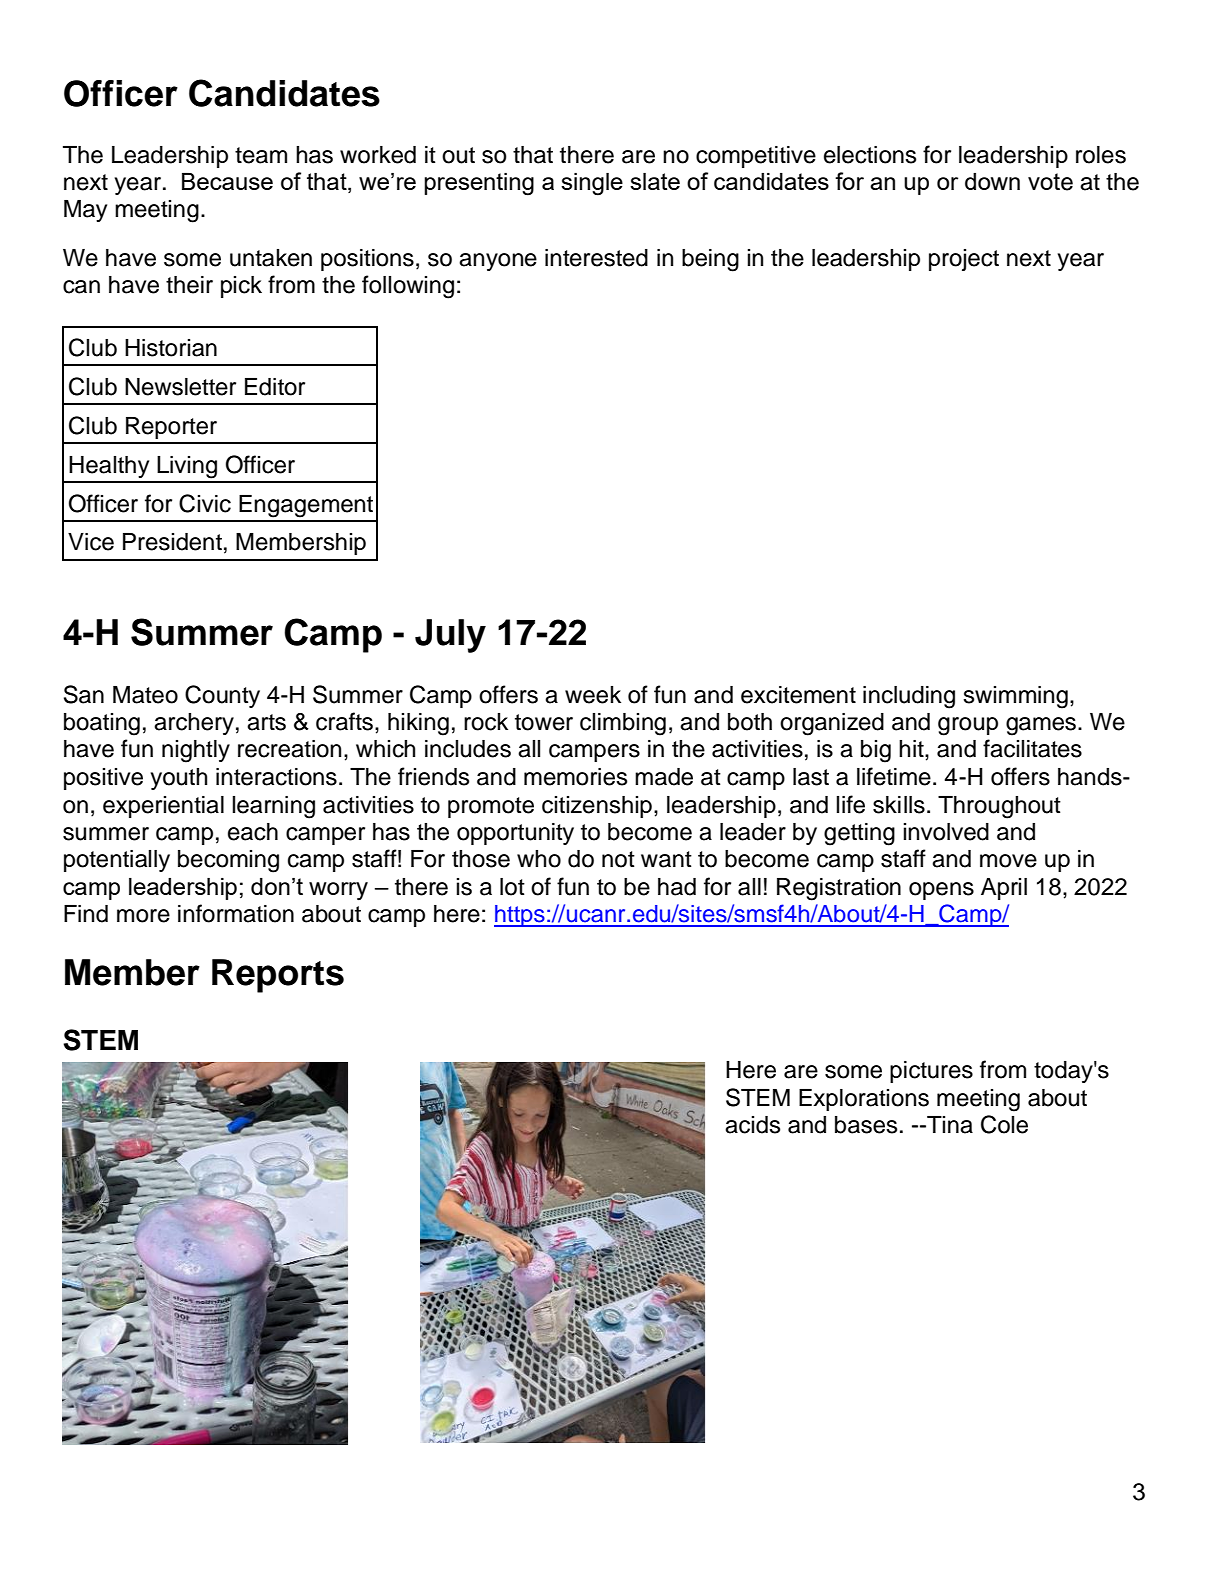  I want to click on week, so click(593, 695).
